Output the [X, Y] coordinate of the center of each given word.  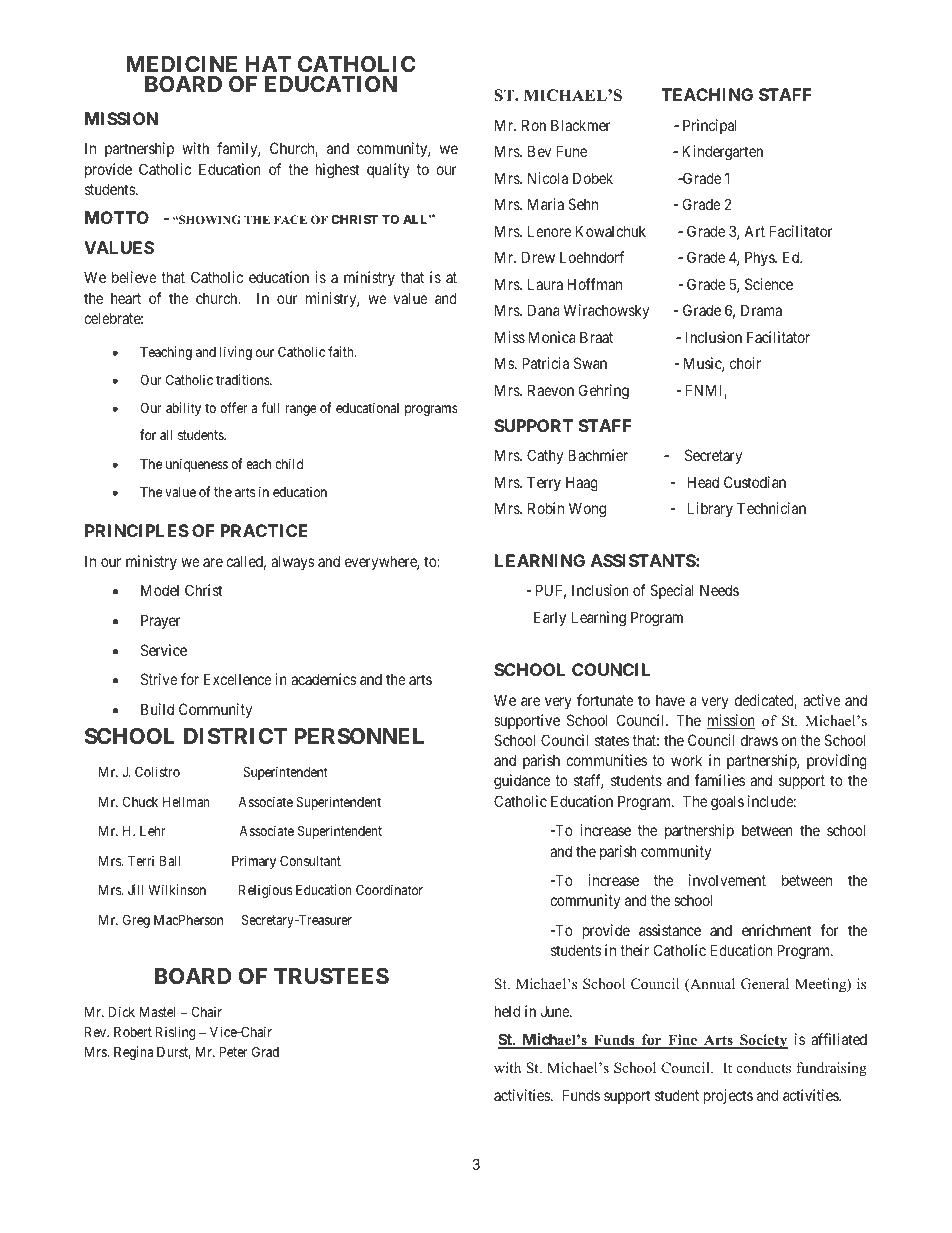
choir [745, 363]
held [507, 1011]
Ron [534, 125]
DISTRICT [235, 736]
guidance [522, 782]
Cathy [545, 456]
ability [183, 409]
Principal [710, 126]
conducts [764, 1067]
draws [759, 740]
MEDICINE [181, 64]
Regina [133, 1053]
